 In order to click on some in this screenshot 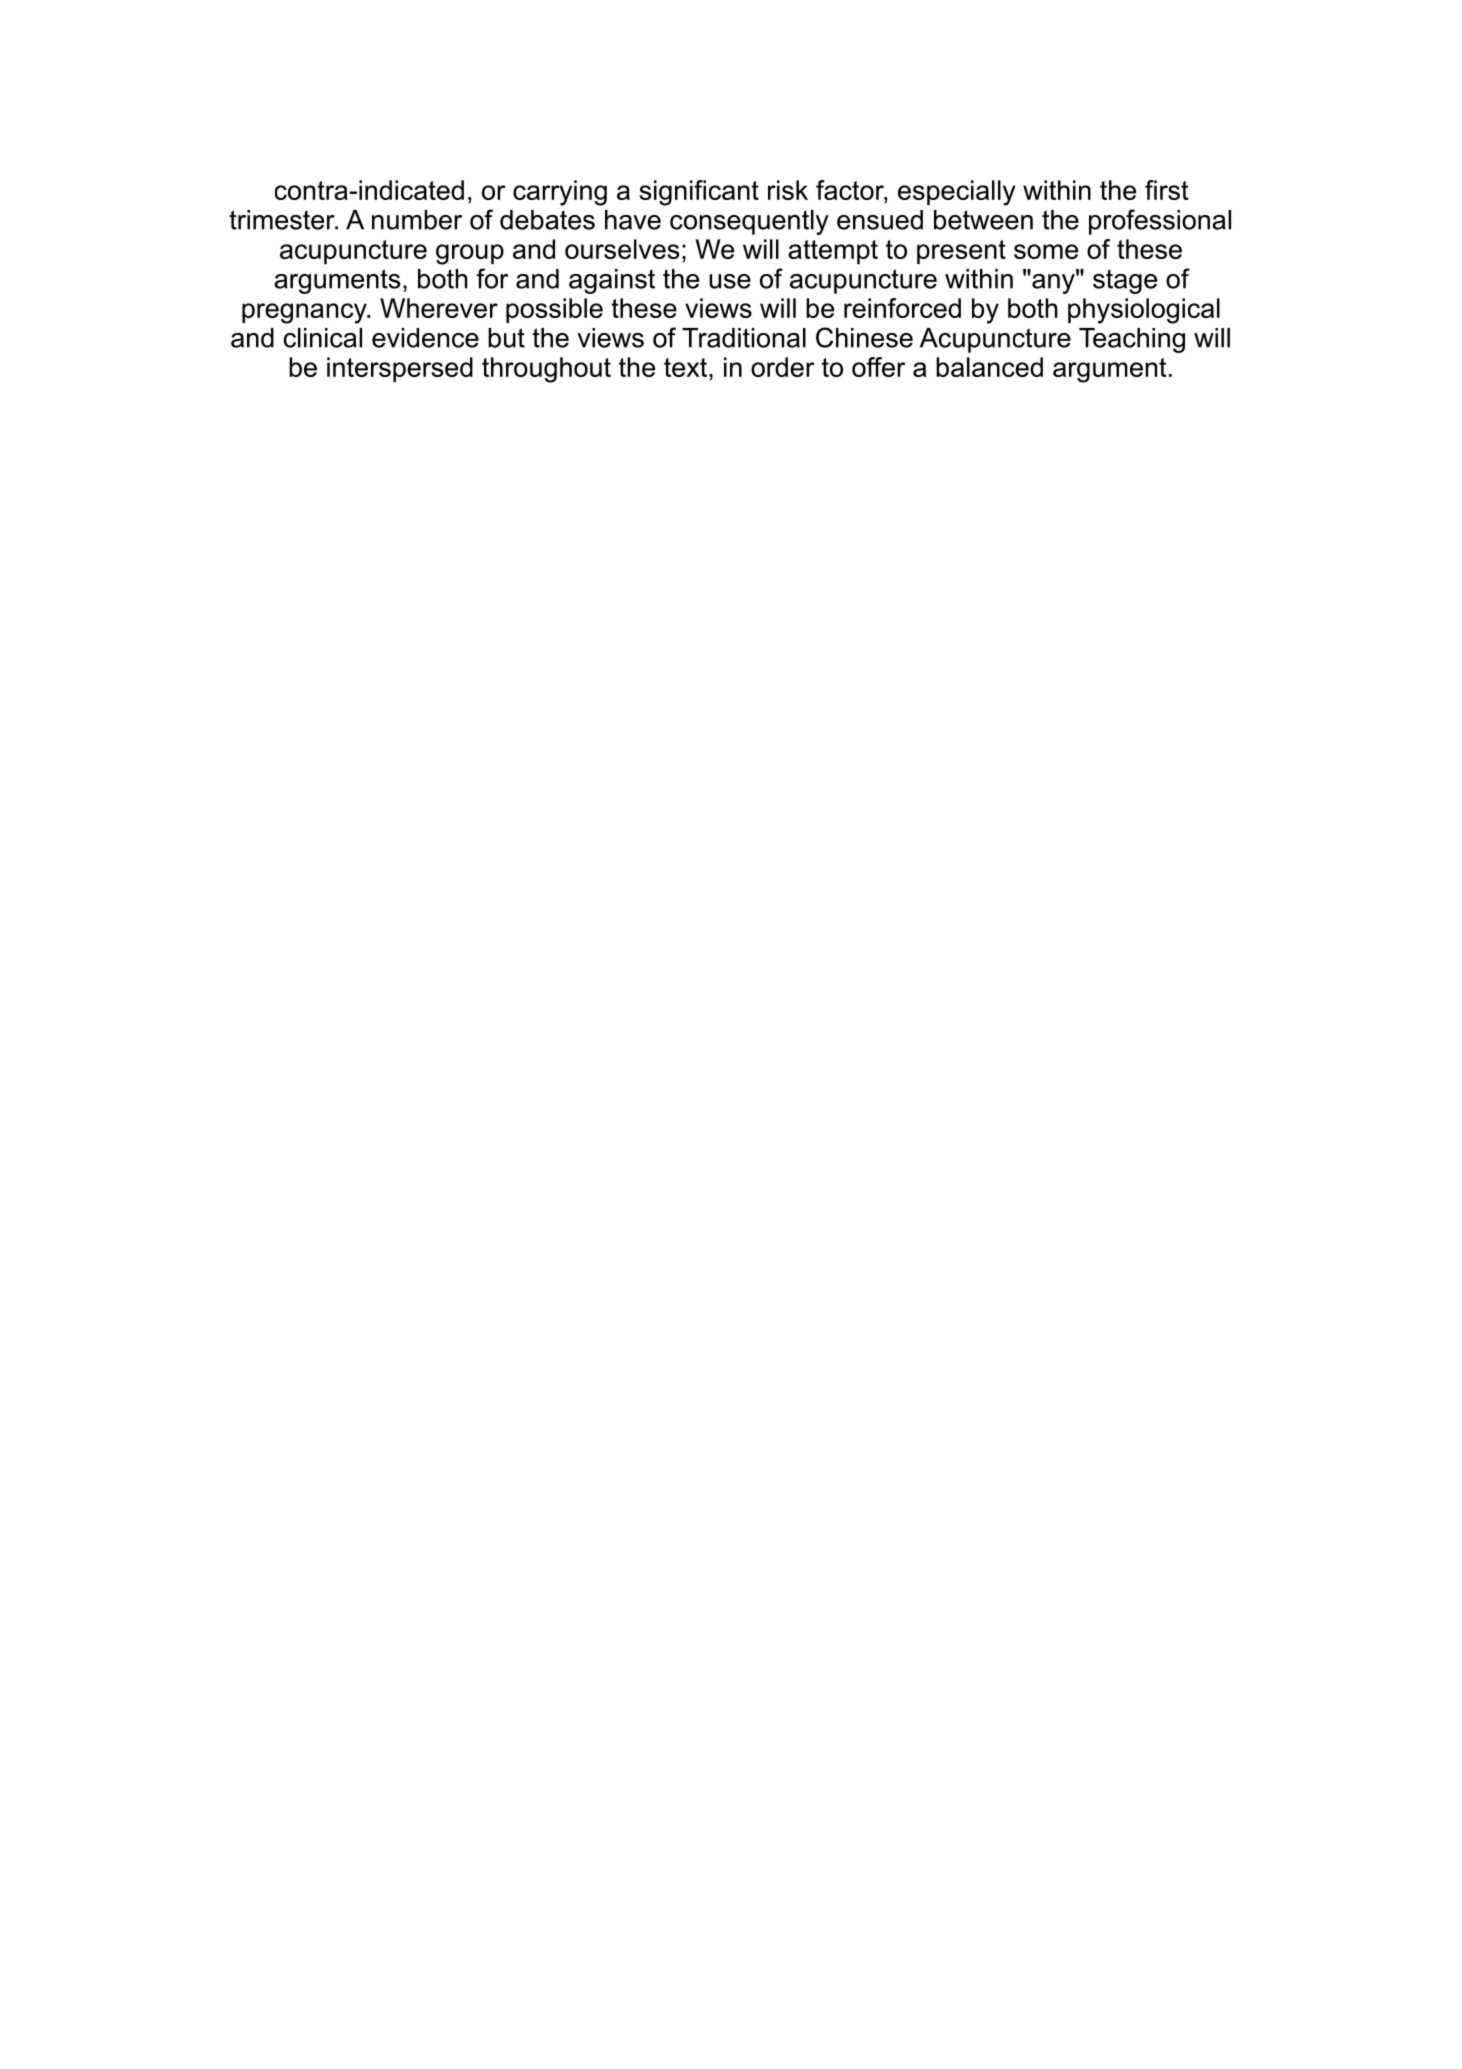, I will do `click(1046, 251)`.
